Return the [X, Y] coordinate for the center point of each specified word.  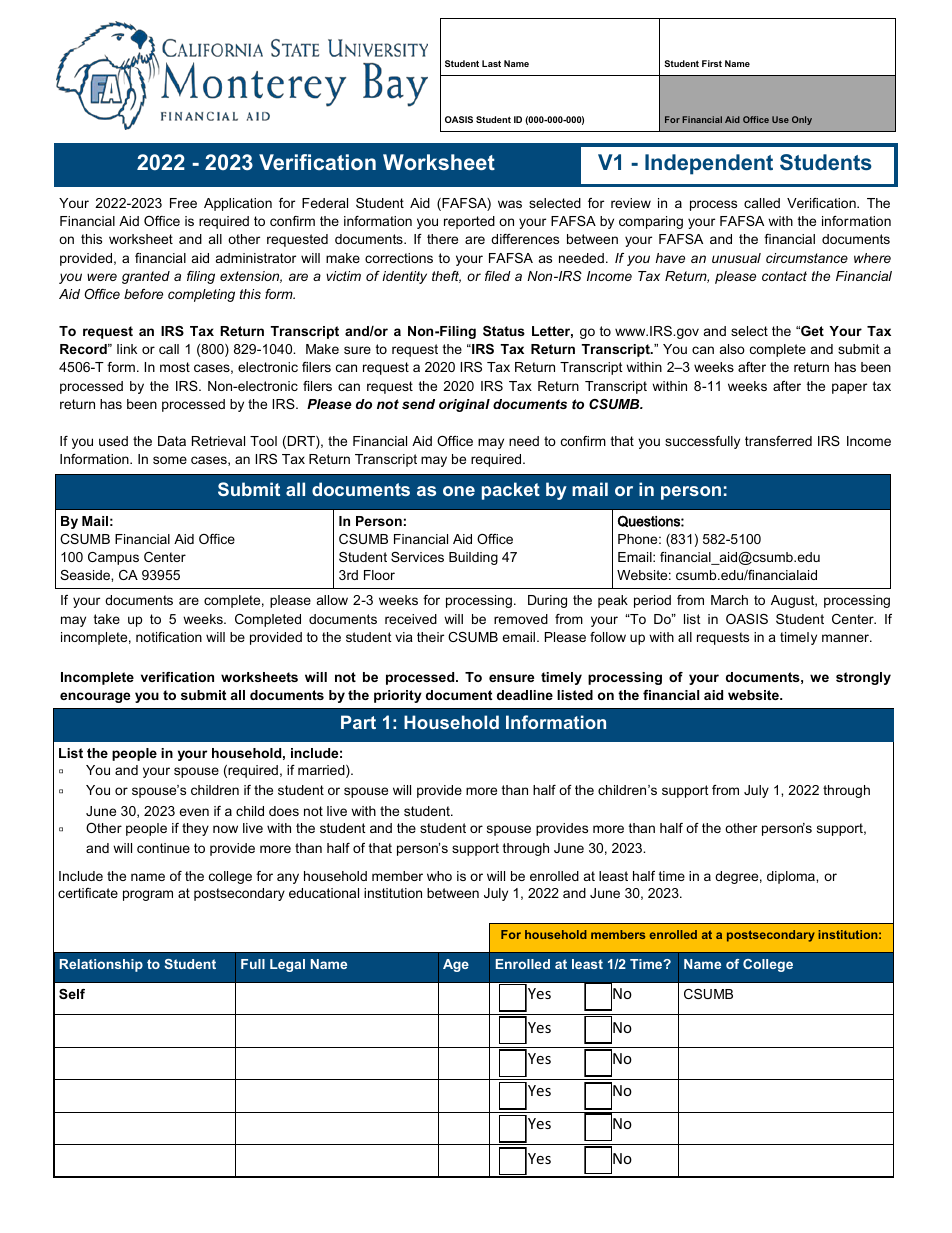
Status [504, 331]
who [439, 876]
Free [183, 203]
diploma [792, 877]
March [729, 600]
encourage [95, 697]
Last [491, 63]
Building [473, 558]
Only [802, 120]
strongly [863, 678]
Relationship [101, 965]
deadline [525, 695]
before [143, 294]
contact [784, 276]
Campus [113, 558]
